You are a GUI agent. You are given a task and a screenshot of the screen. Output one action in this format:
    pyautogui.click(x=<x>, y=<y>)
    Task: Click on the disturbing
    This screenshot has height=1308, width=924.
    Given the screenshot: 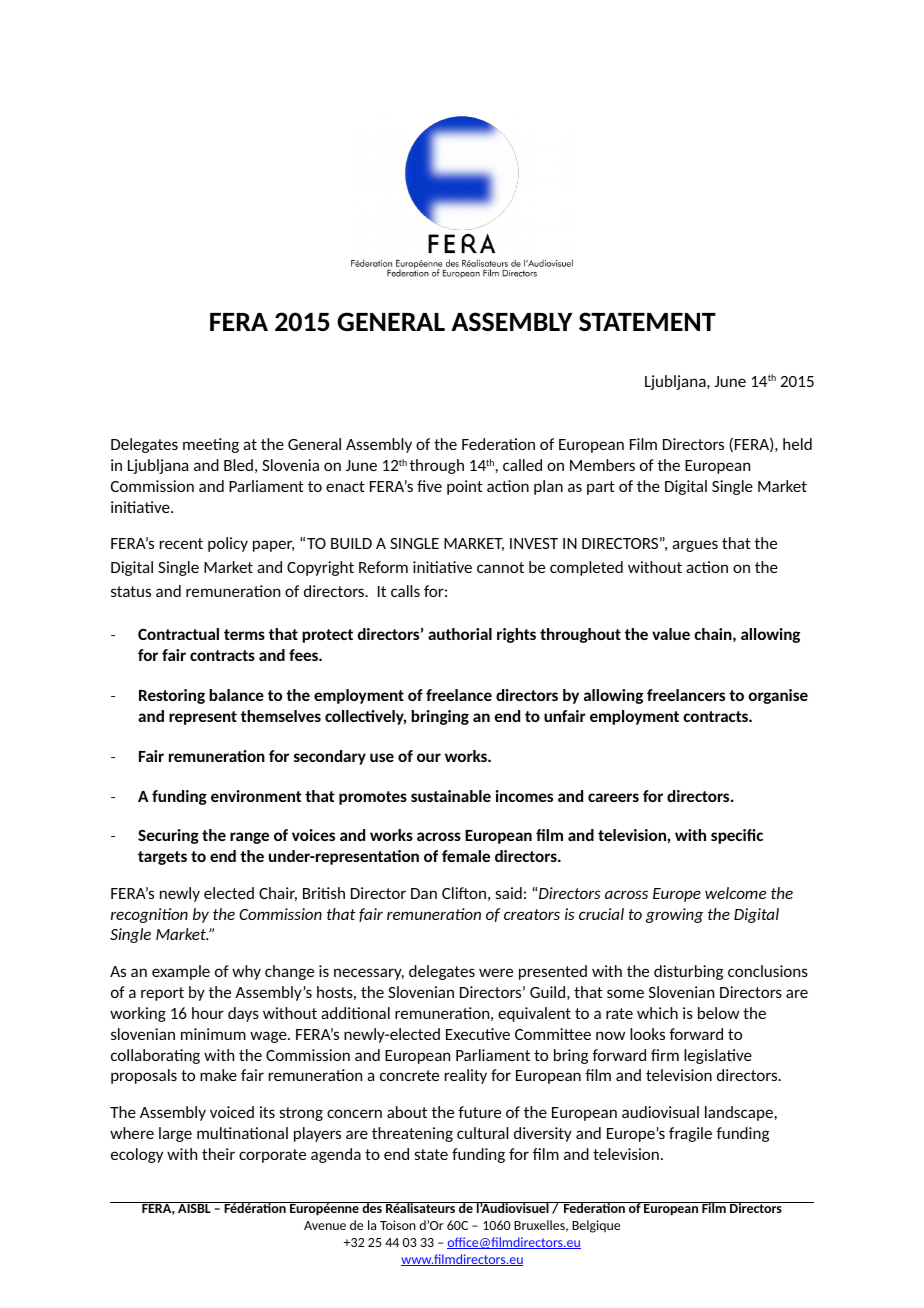 What is the action you would take?
    pyautogui.click(x=688, y=972)
